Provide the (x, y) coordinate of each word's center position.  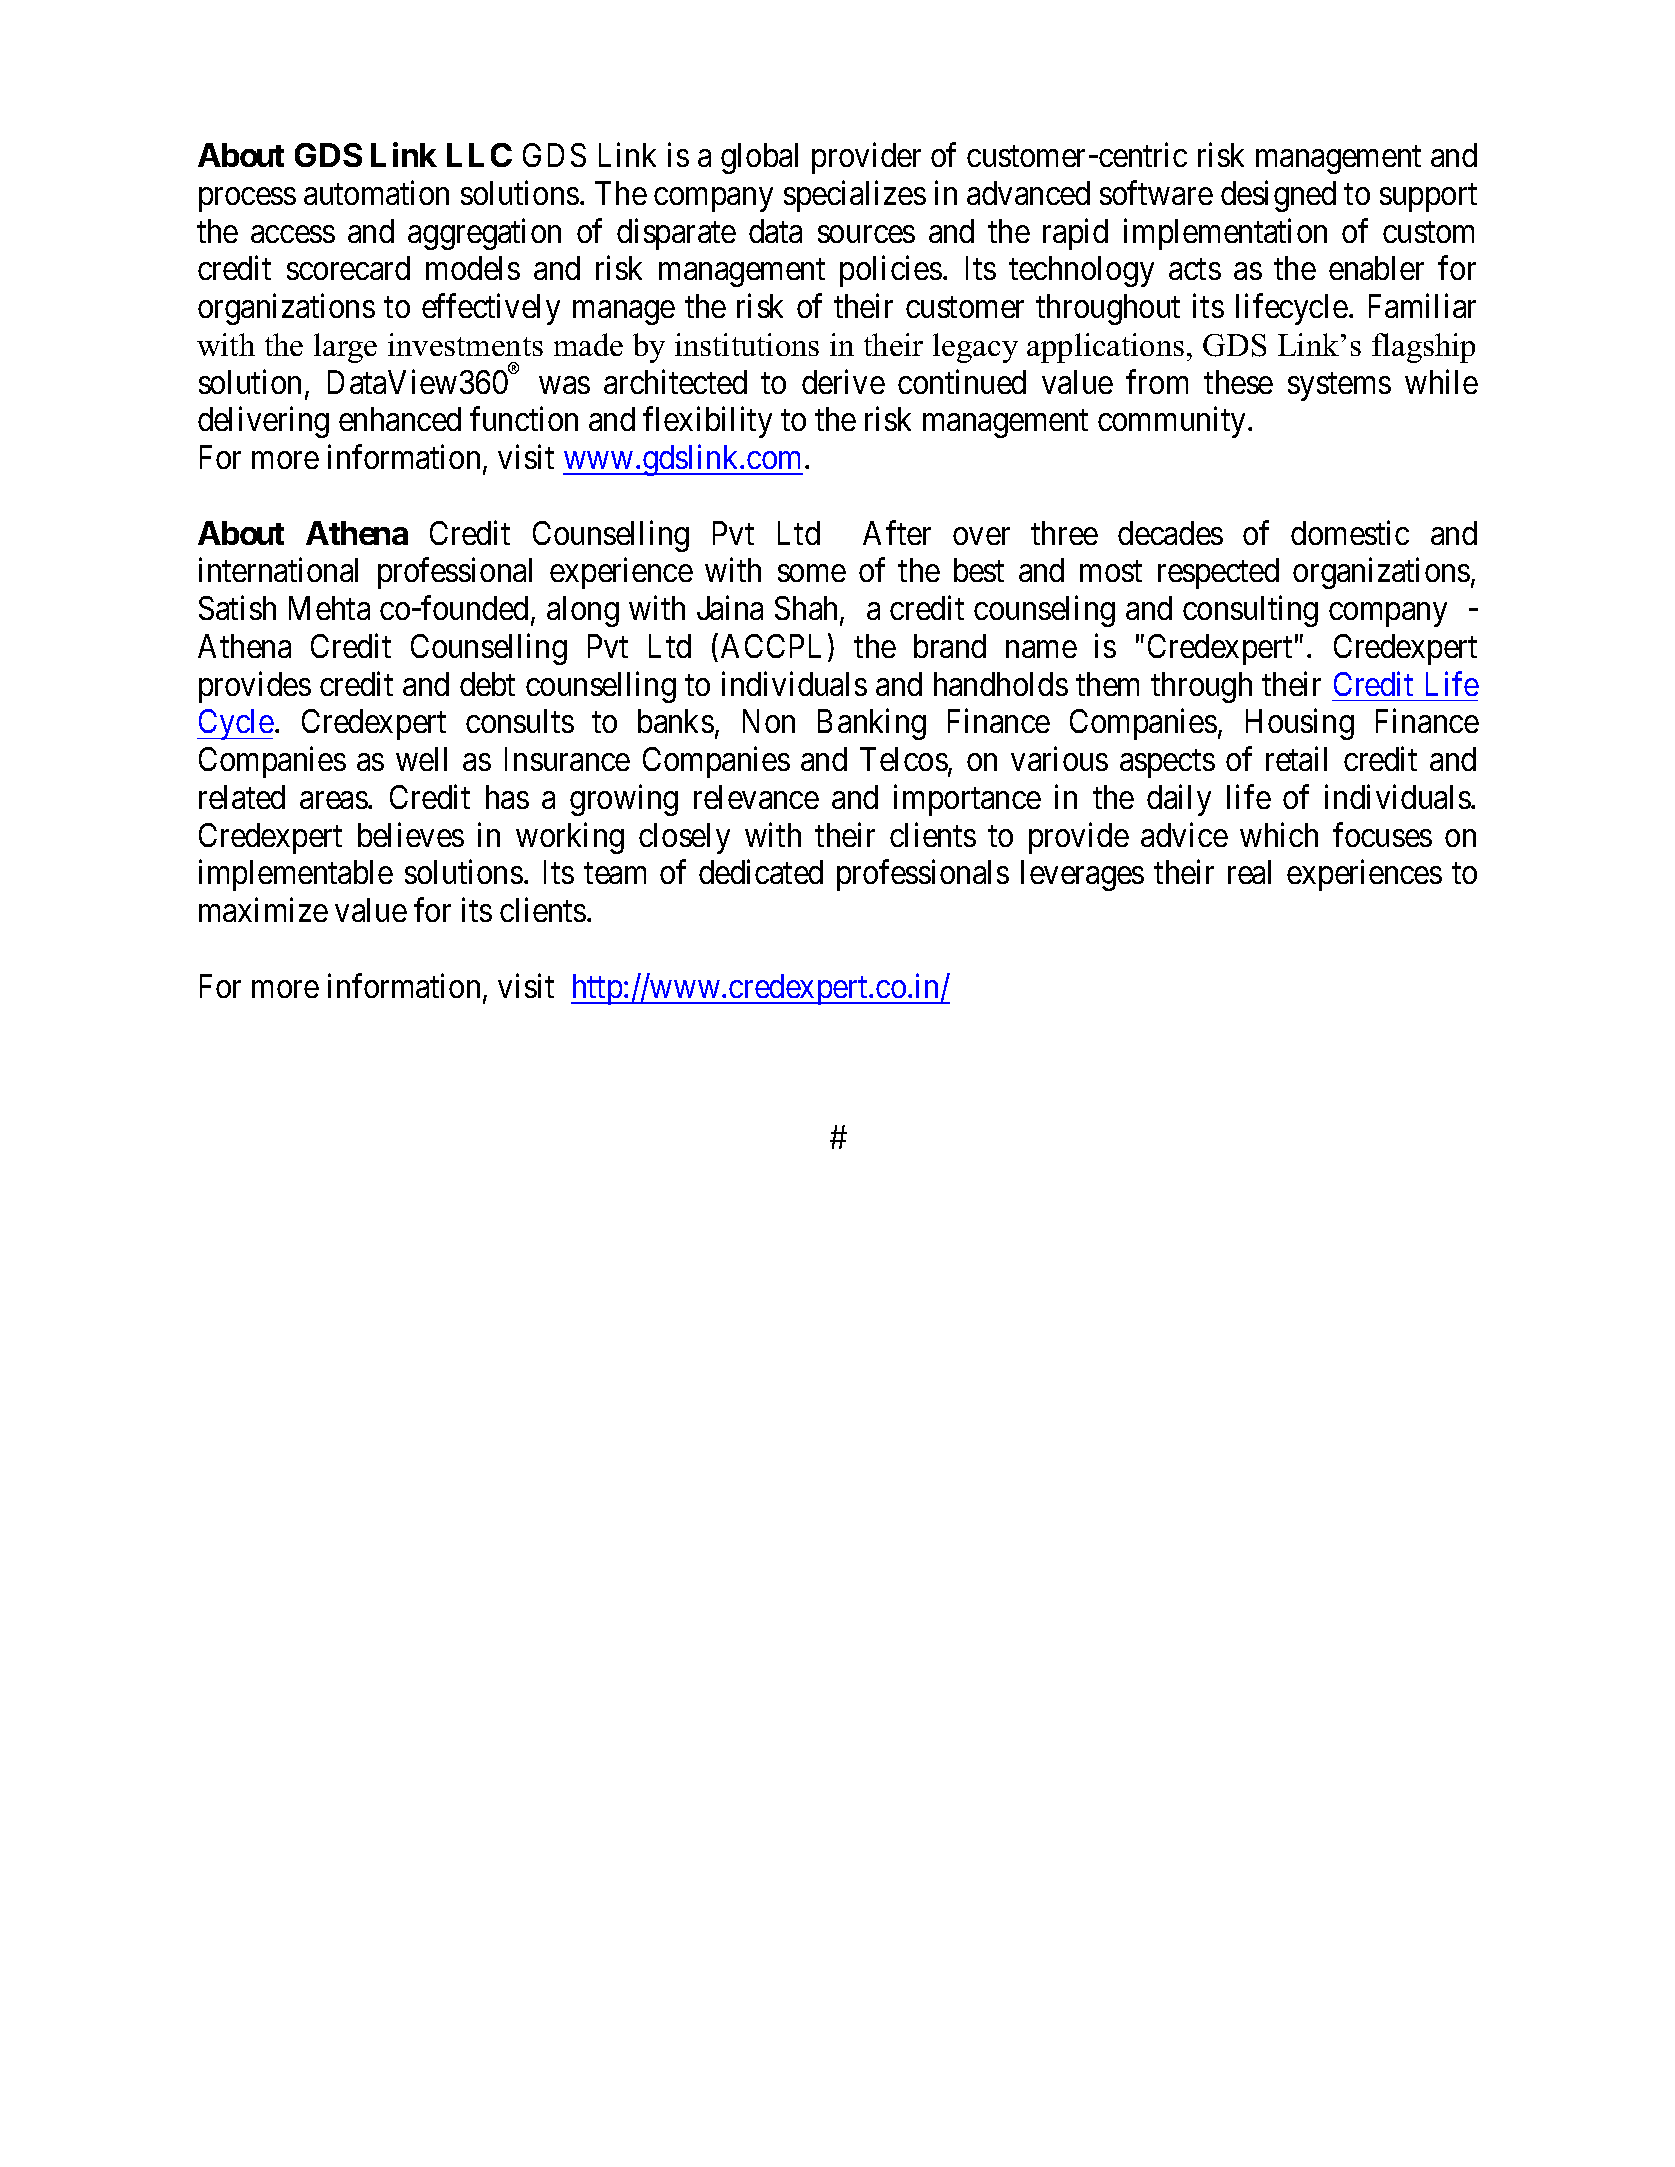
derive (843, 381)
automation (376, 192)
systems (1339, 387)
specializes (855, 196)
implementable (296, 875)
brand (950, 646)
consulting (1250, 611)
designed (1278, 196)
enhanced (400, 419)
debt (487, 684)
